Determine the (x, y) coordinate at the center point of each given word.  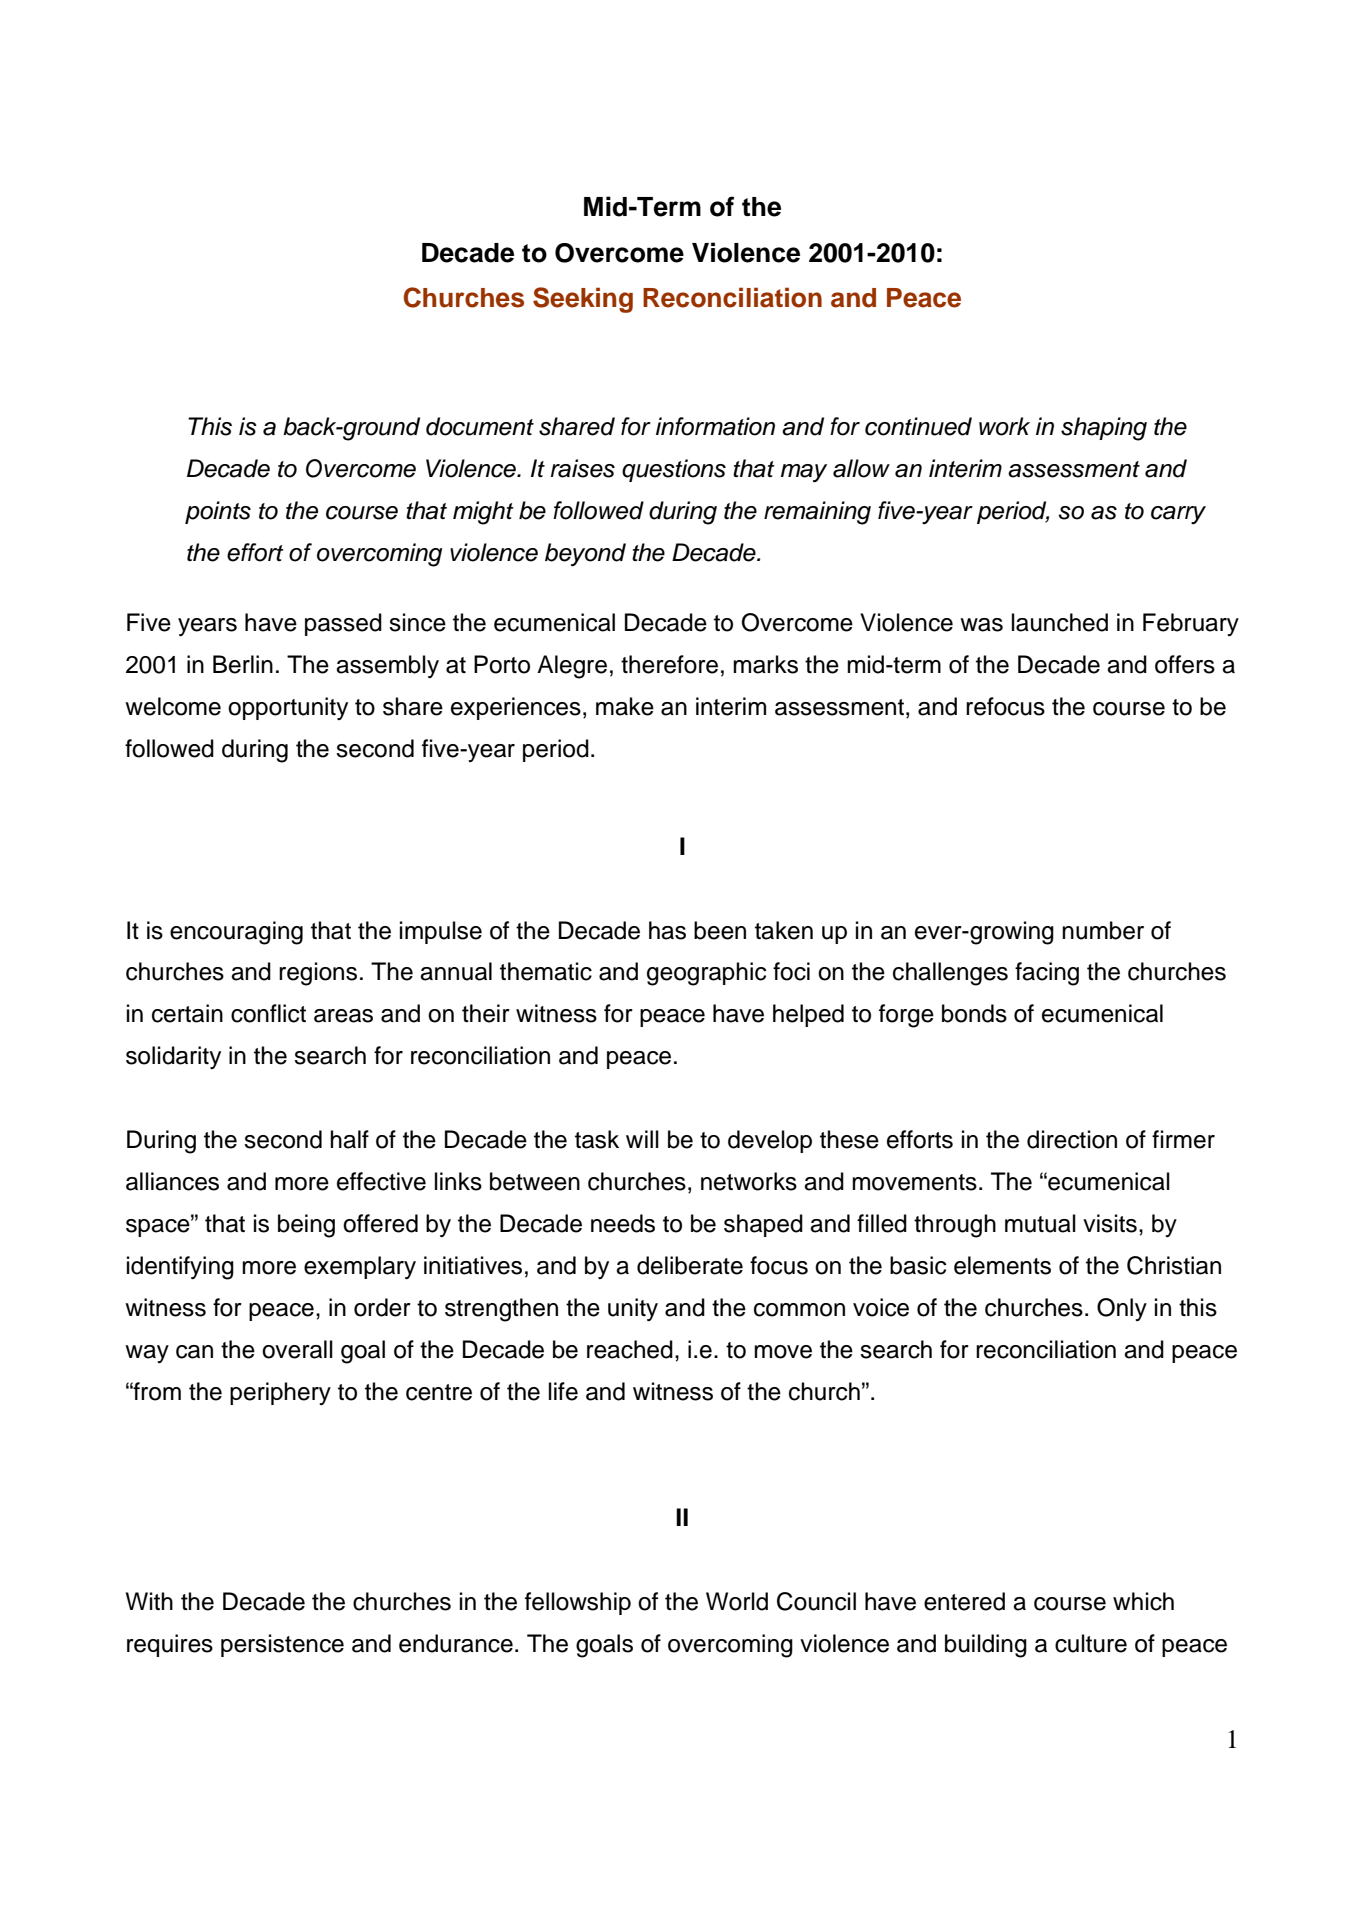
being (306, 1226)
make (625, 706)
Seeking (583, 300)
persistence (282, 1645)
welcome (173, 706)
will (642, 1139)
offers (1185, 664)
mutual (1040, 1223)
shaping (1104, 429)
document (480, 426)
